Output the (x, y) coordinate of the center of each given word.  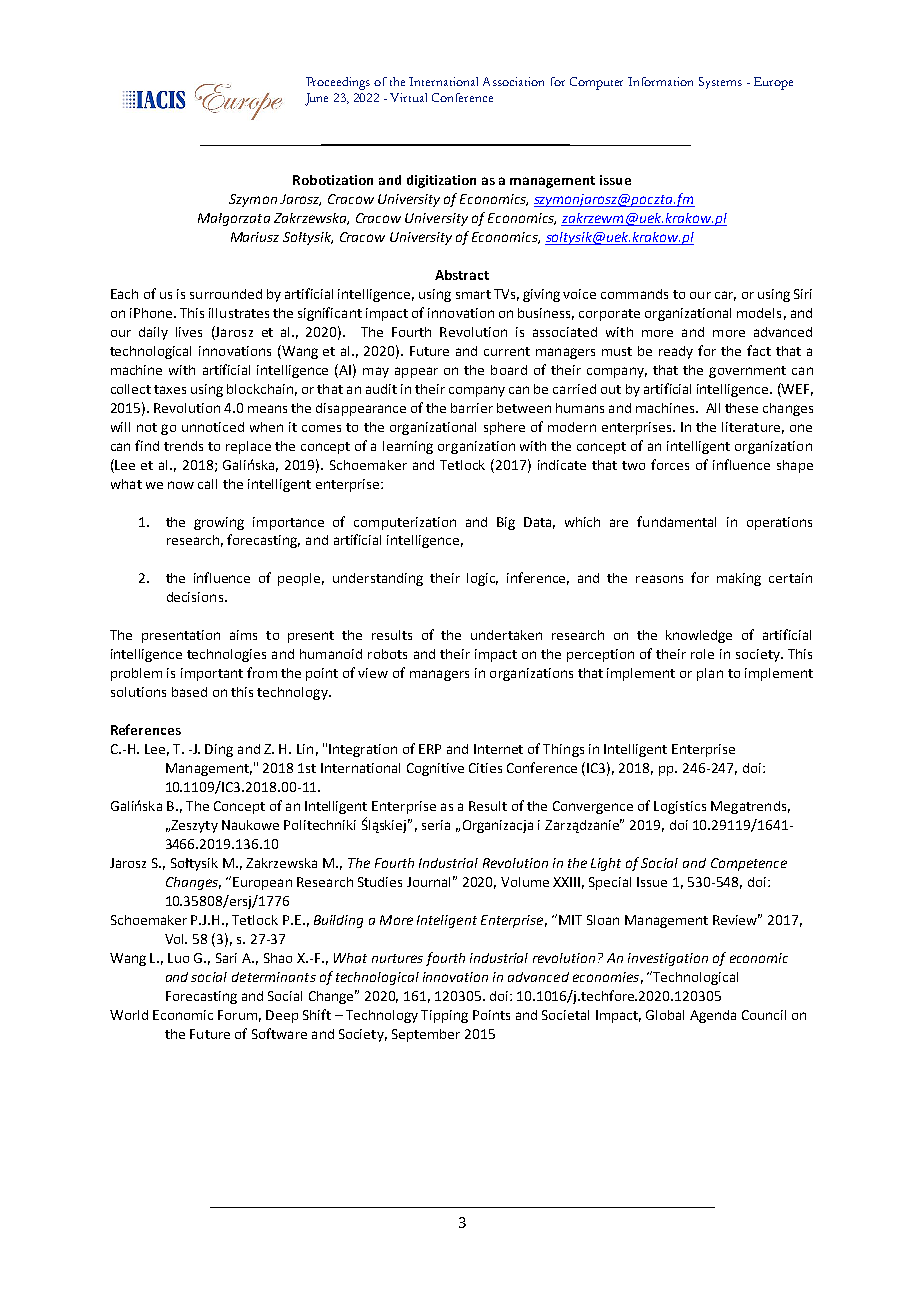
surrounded (226, 294)
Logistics (680, 807)
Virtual (408, 97)
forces (670, 464)
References (146, 729)
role (702, 654)
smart (473, 294)
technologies (226, 655)
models (759, 313)
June (316, 99)
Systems (720, 83)
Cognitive (435, 769)
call (207, 484)
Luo (178, 958)
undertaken (506, 635)
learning (408, 447)
